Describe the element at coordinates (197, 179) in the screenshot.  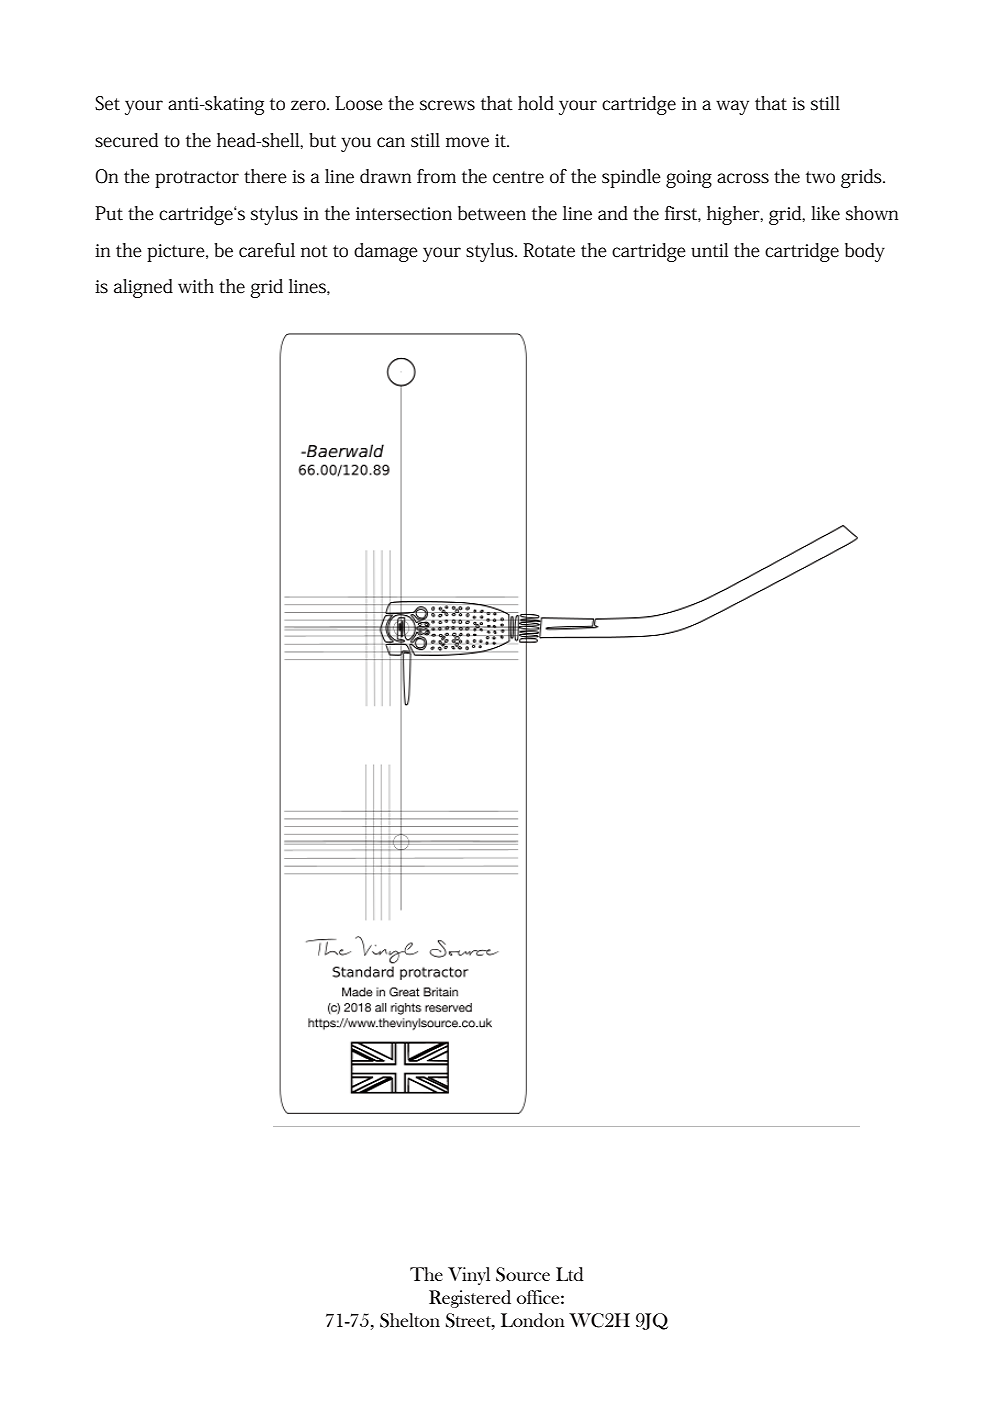
I see `protractor` at that location.
